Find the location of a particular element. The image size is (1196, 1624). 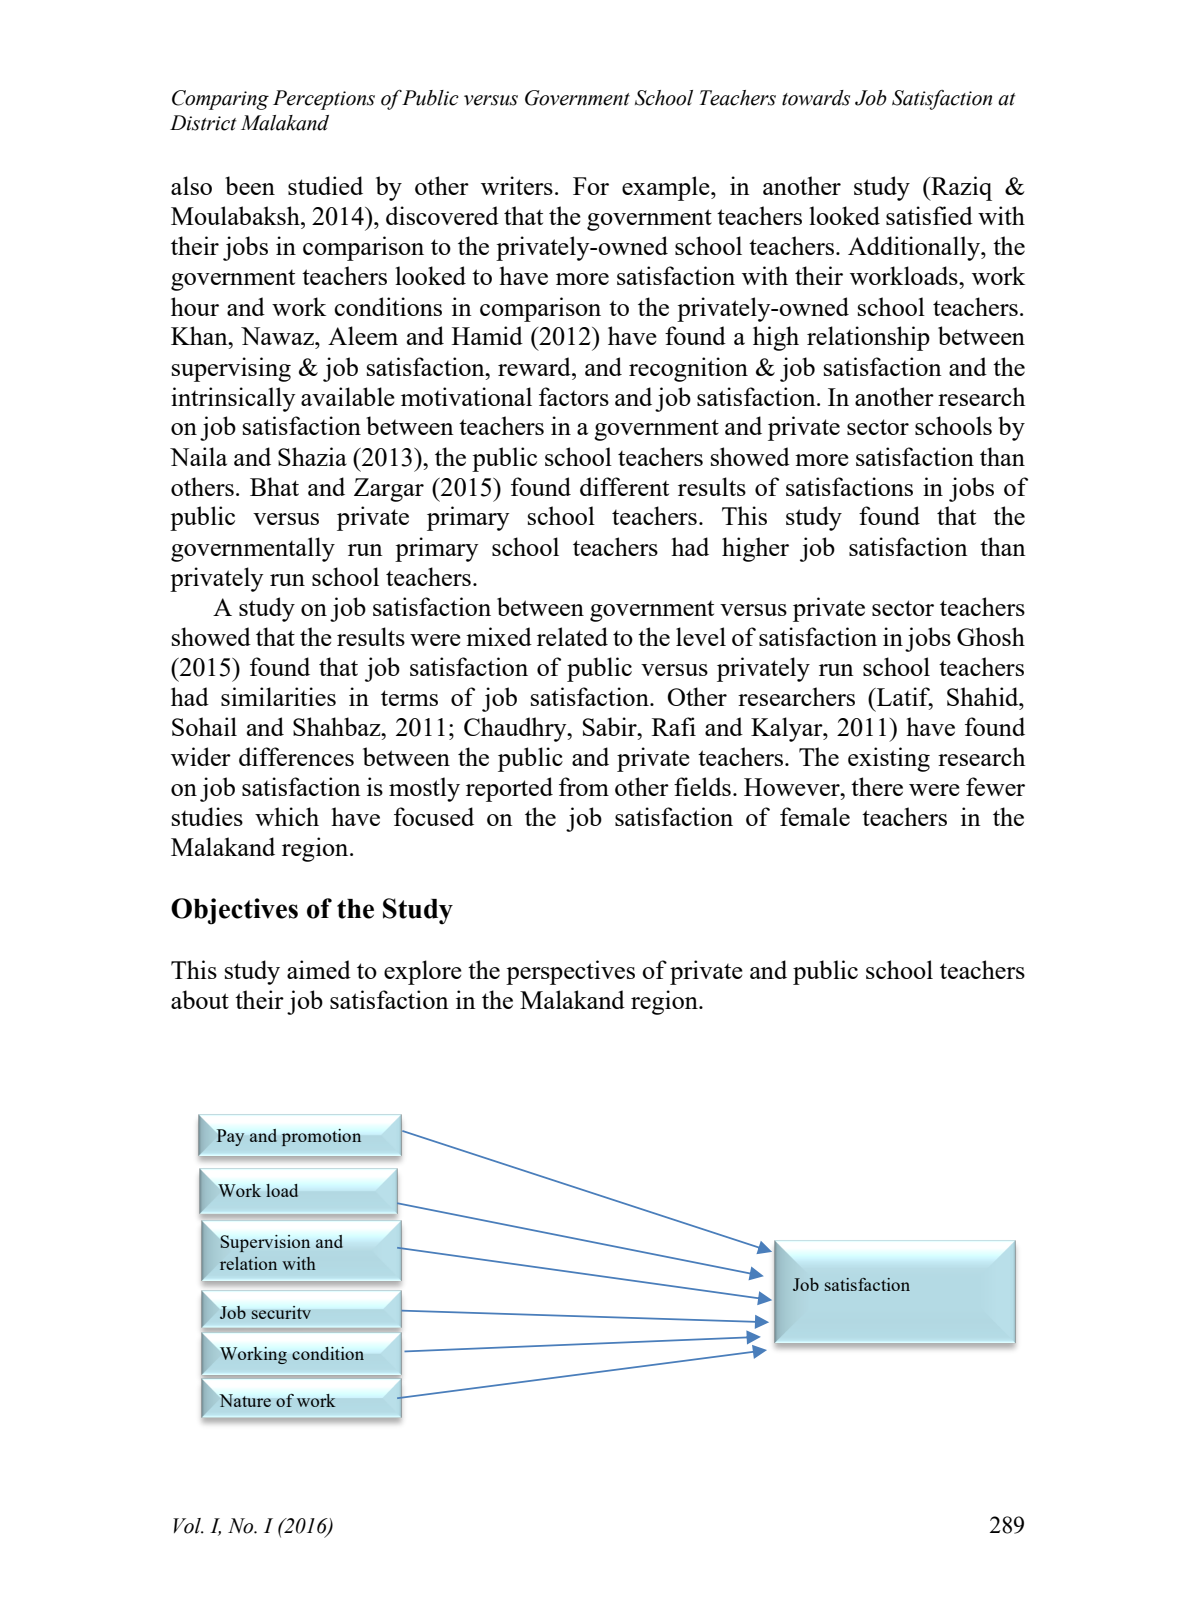

which is located at coordinates (287, 816).
